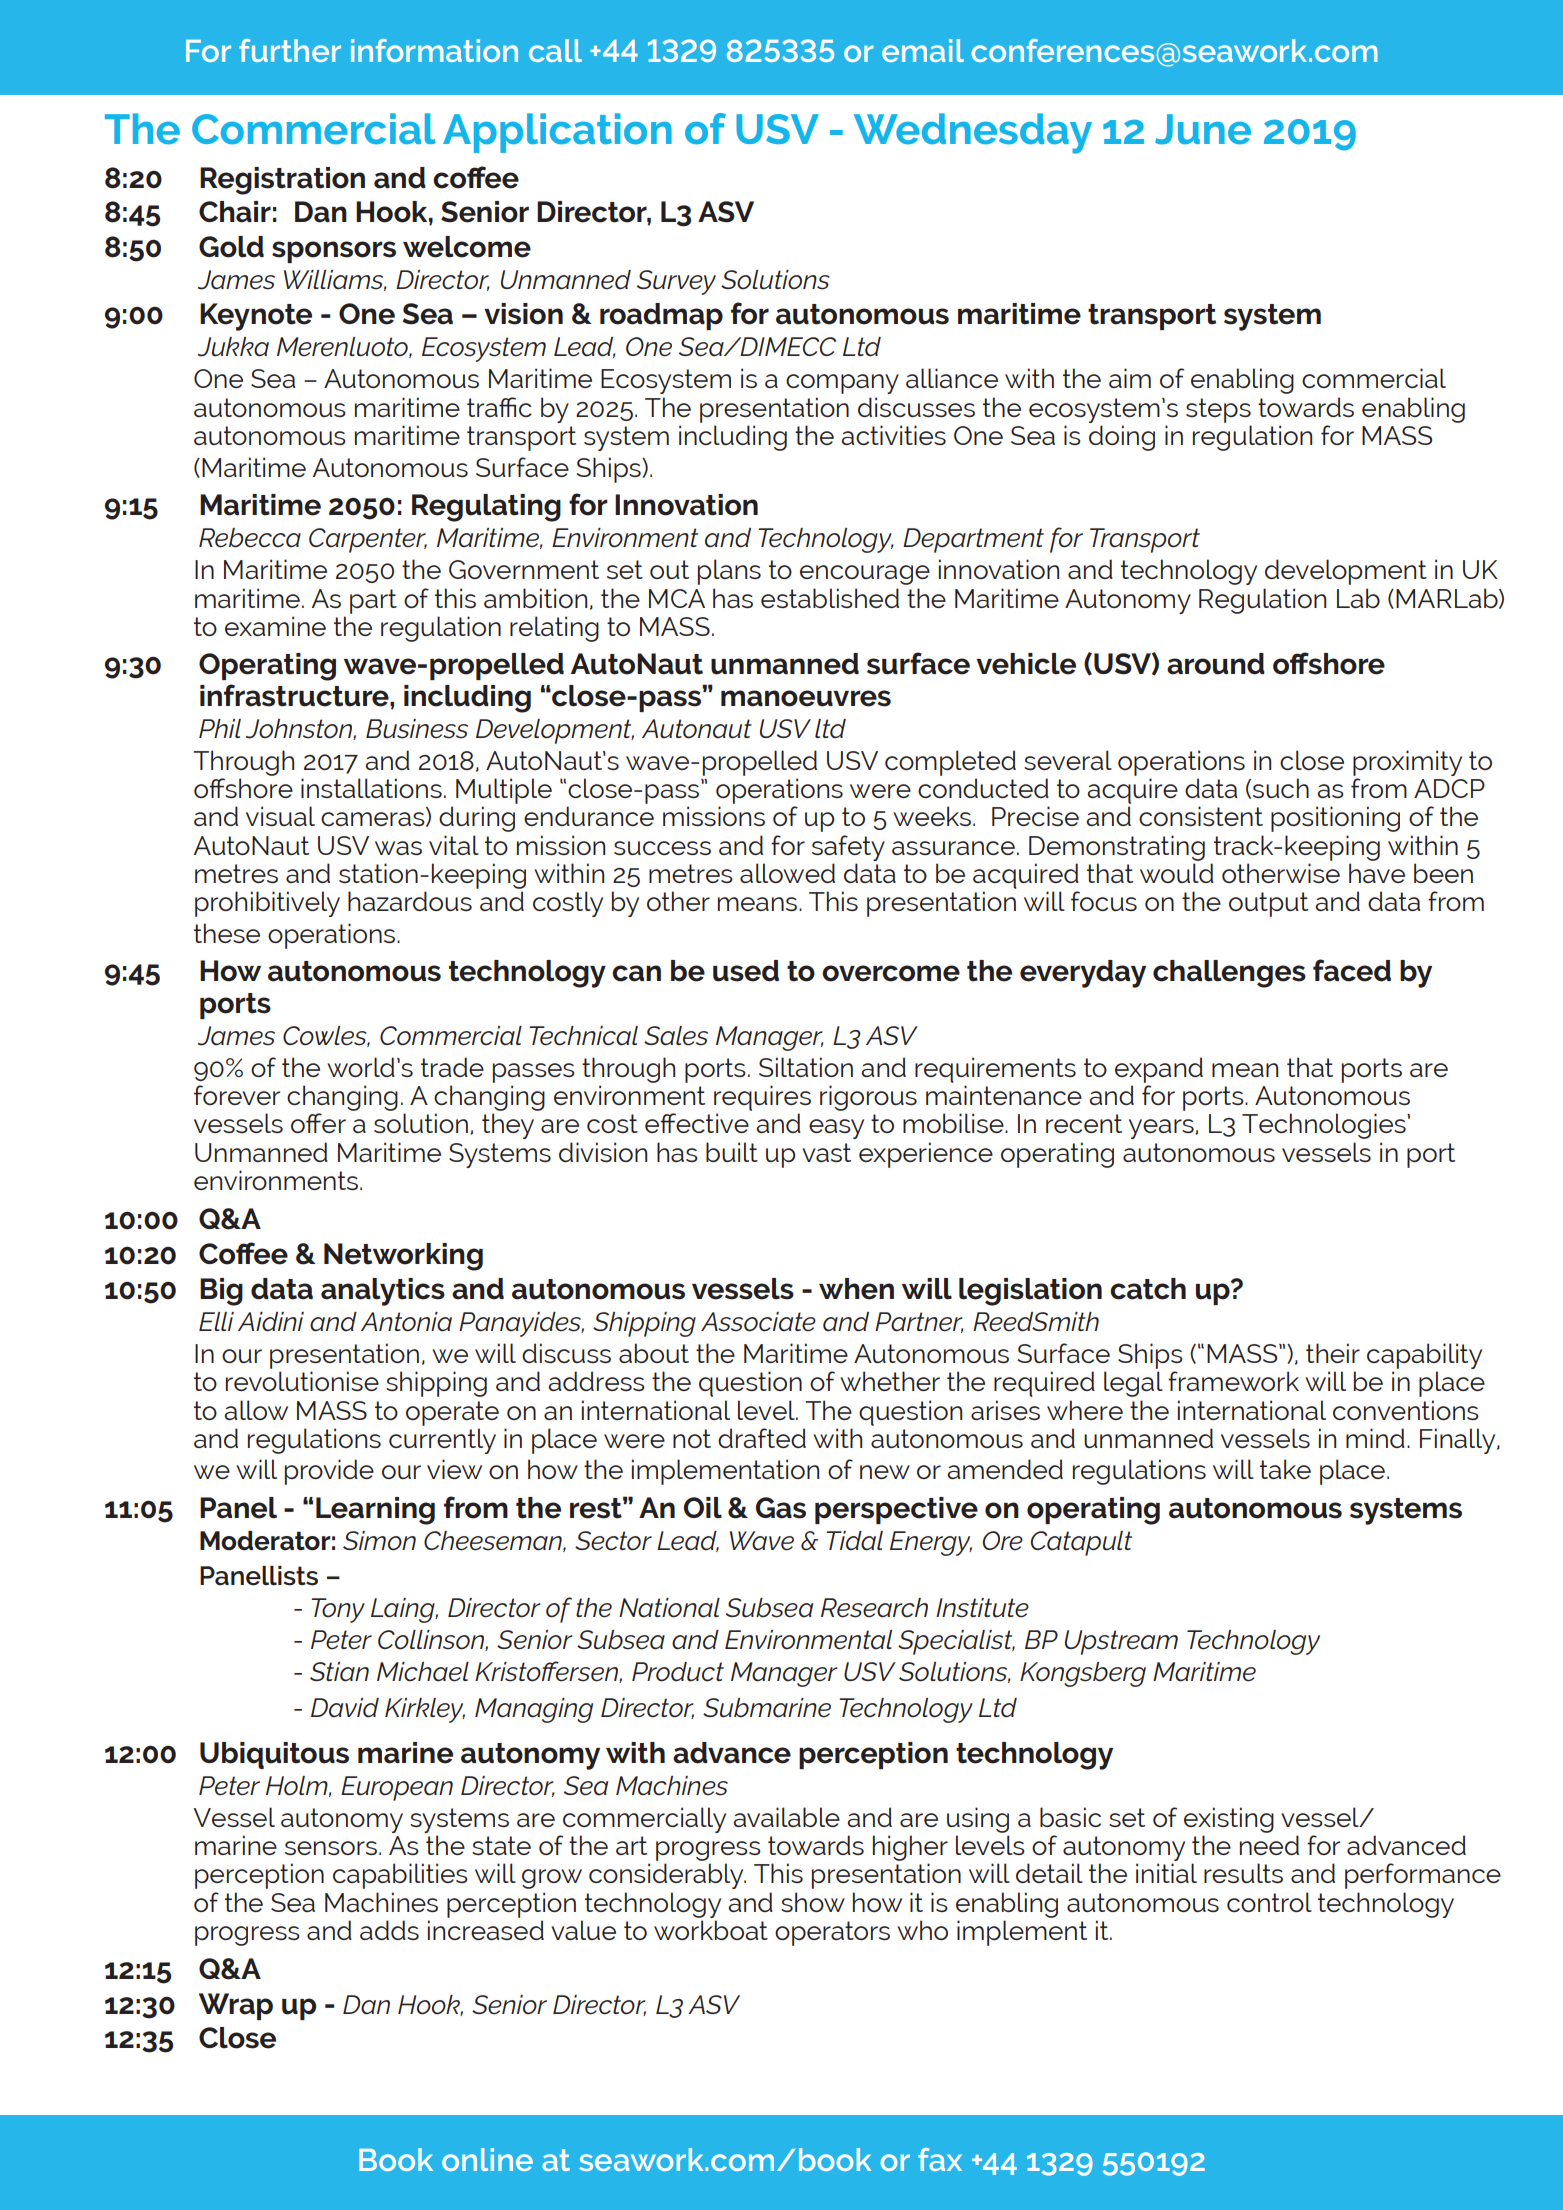  What do you see at coordinates (940, 2159) in the screenshot?
I see `fax` at bounding box center [940, 2159].
